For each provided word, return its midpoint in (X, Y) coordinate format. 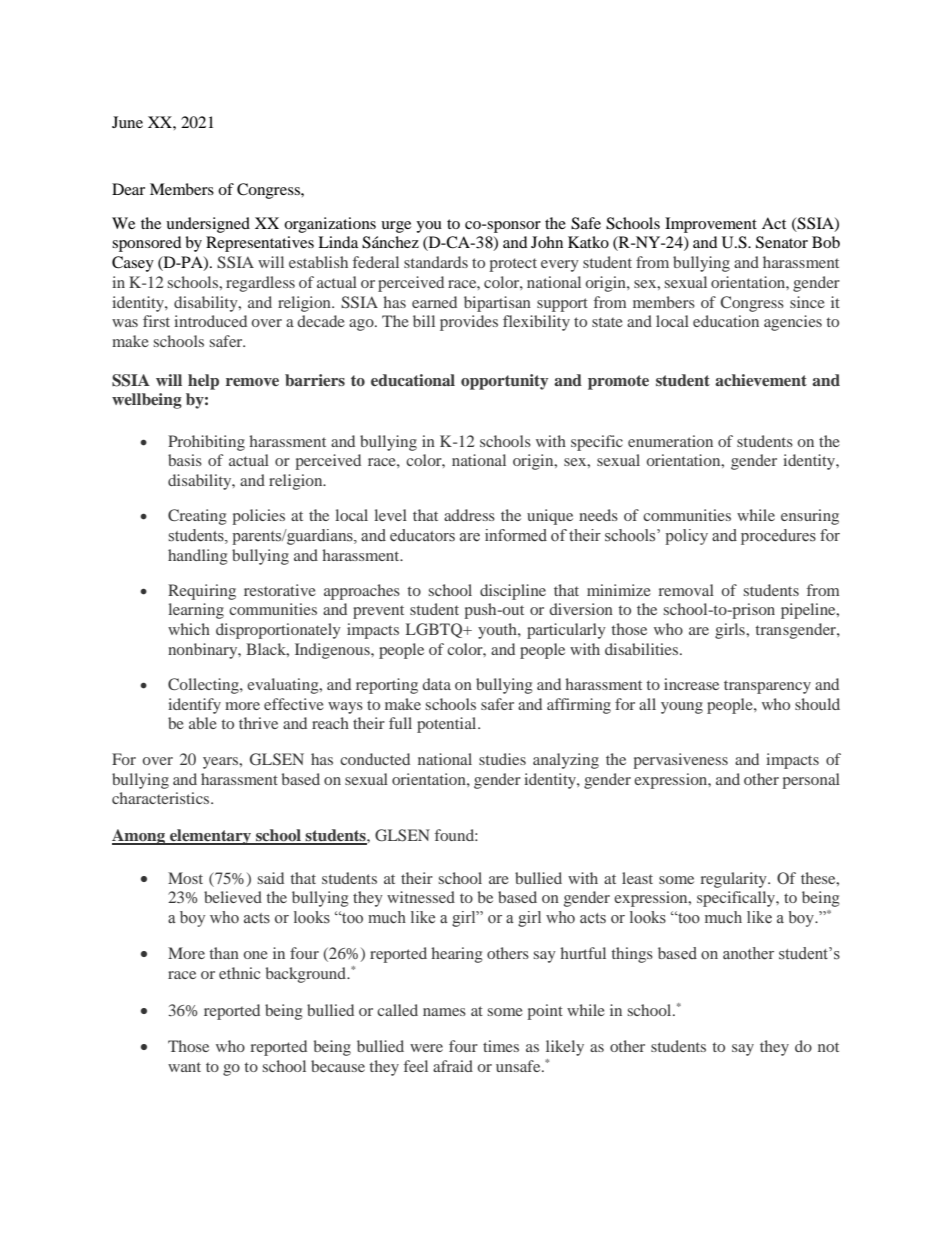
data (436, 684)
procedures (778, 537)
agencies (793, 323)
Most (185, 878)
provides (469, 323)
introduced (210, 321)
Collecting (204, 686)
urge (396, 227)
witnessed (421, 897)
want (184, 1067)
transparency (767, 687)
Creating (197, 517)
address (469, 515)
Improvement (711, 225)
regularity (735, 880)
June (127, 122)
